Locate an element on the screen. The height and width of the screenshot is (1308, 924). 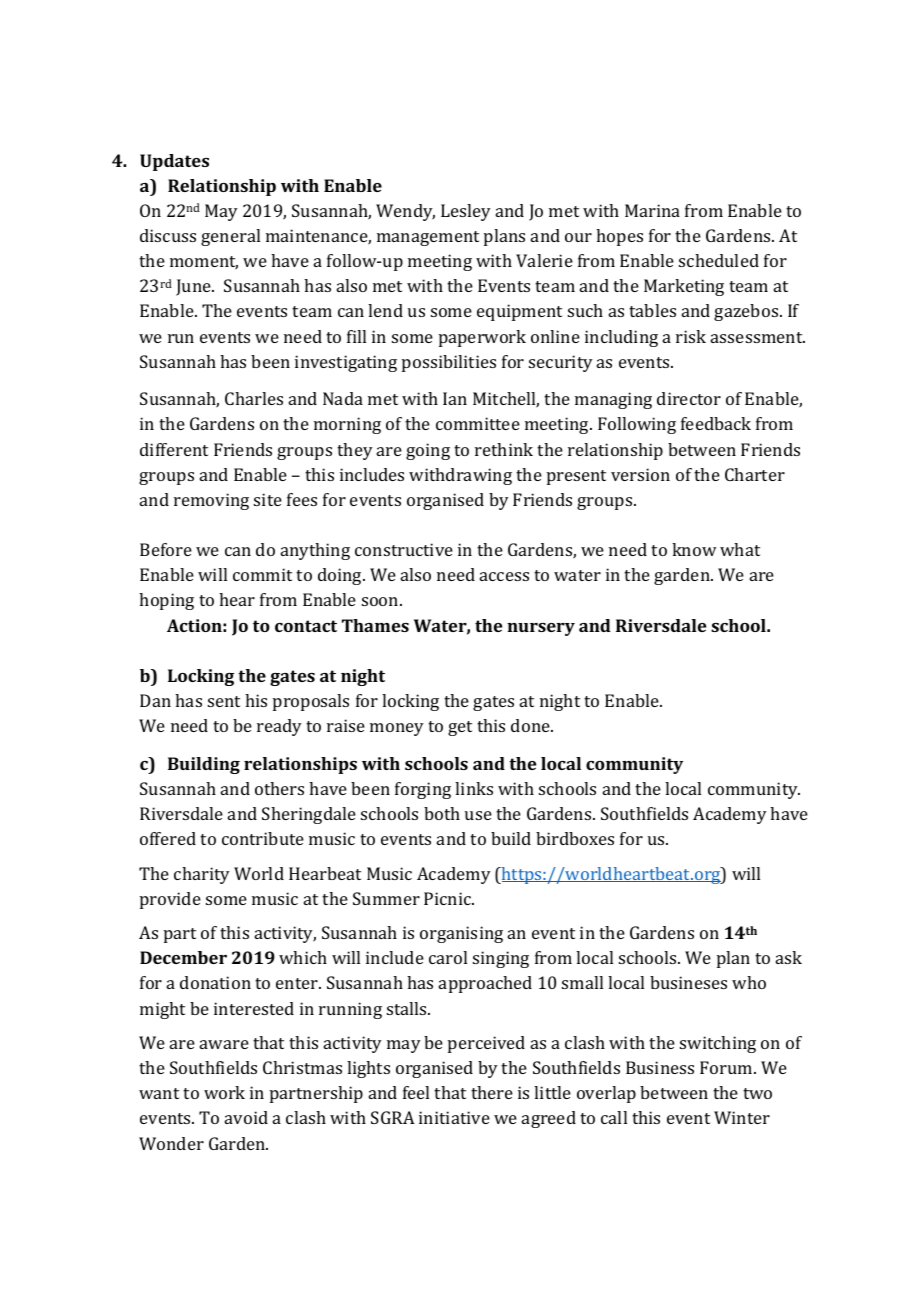
charity is located at coordinates (202, 875).
